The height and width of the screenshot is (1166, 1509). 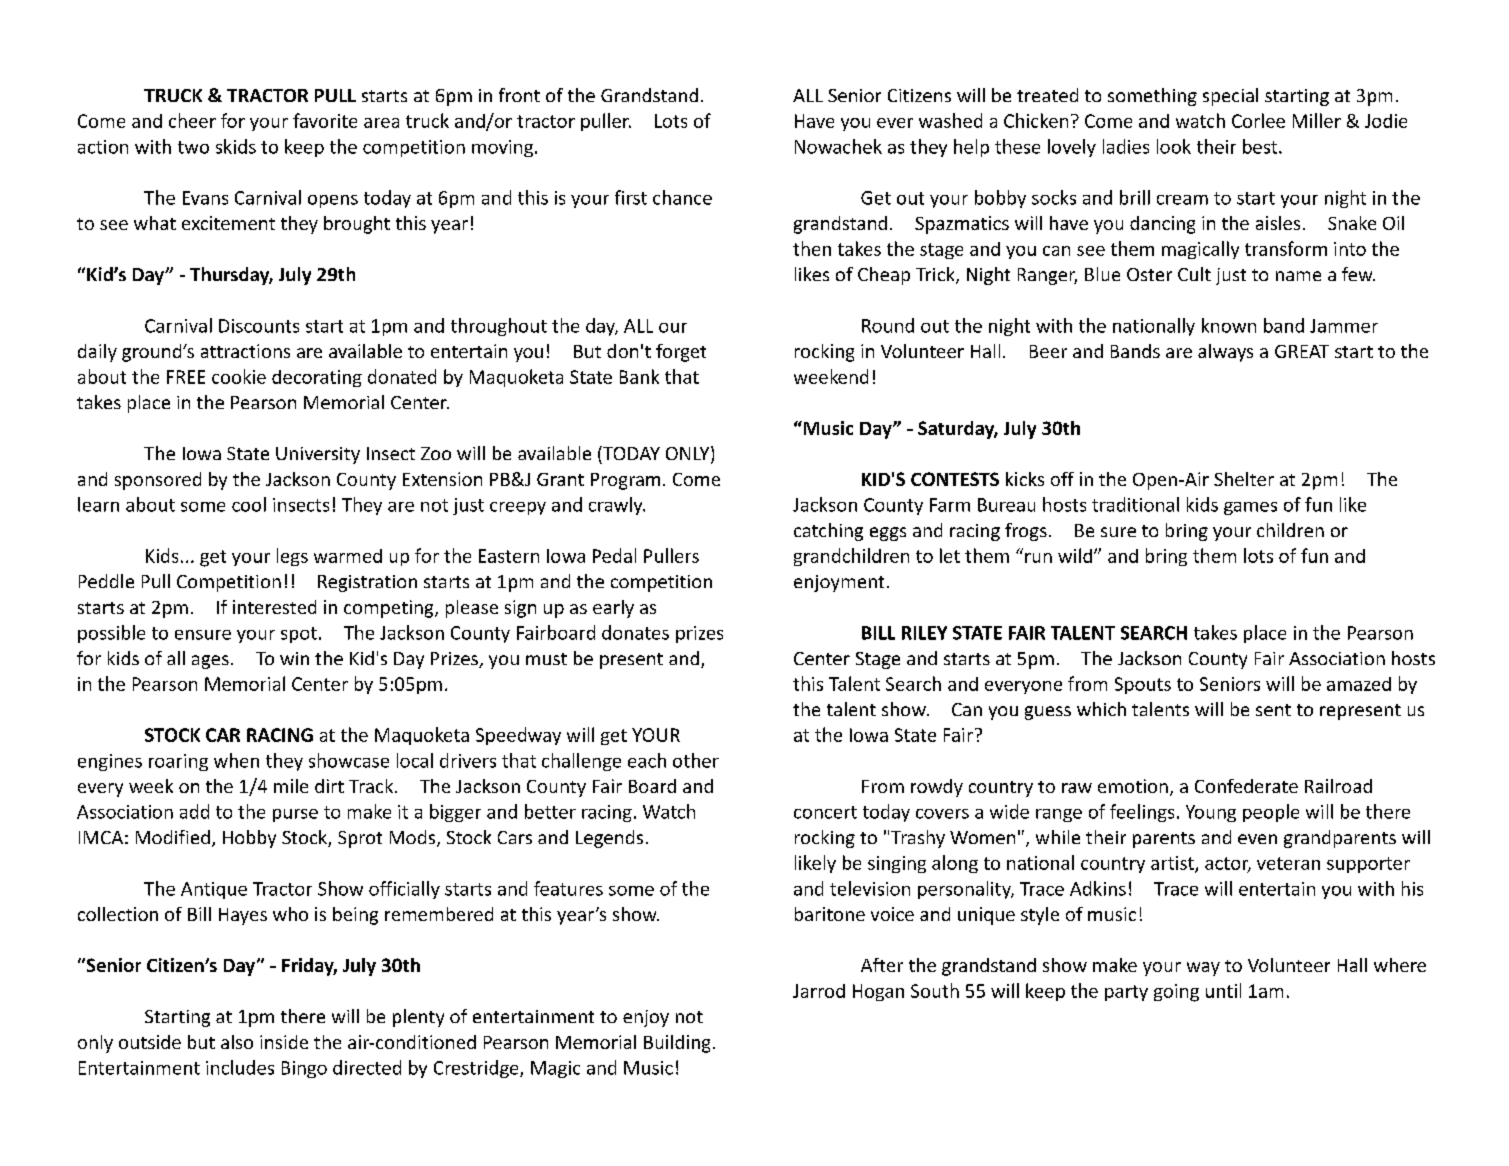 What do you see at coordinates (237, 1042) in the screenshot?
I see `also` at bounding box center [237, 1042].
